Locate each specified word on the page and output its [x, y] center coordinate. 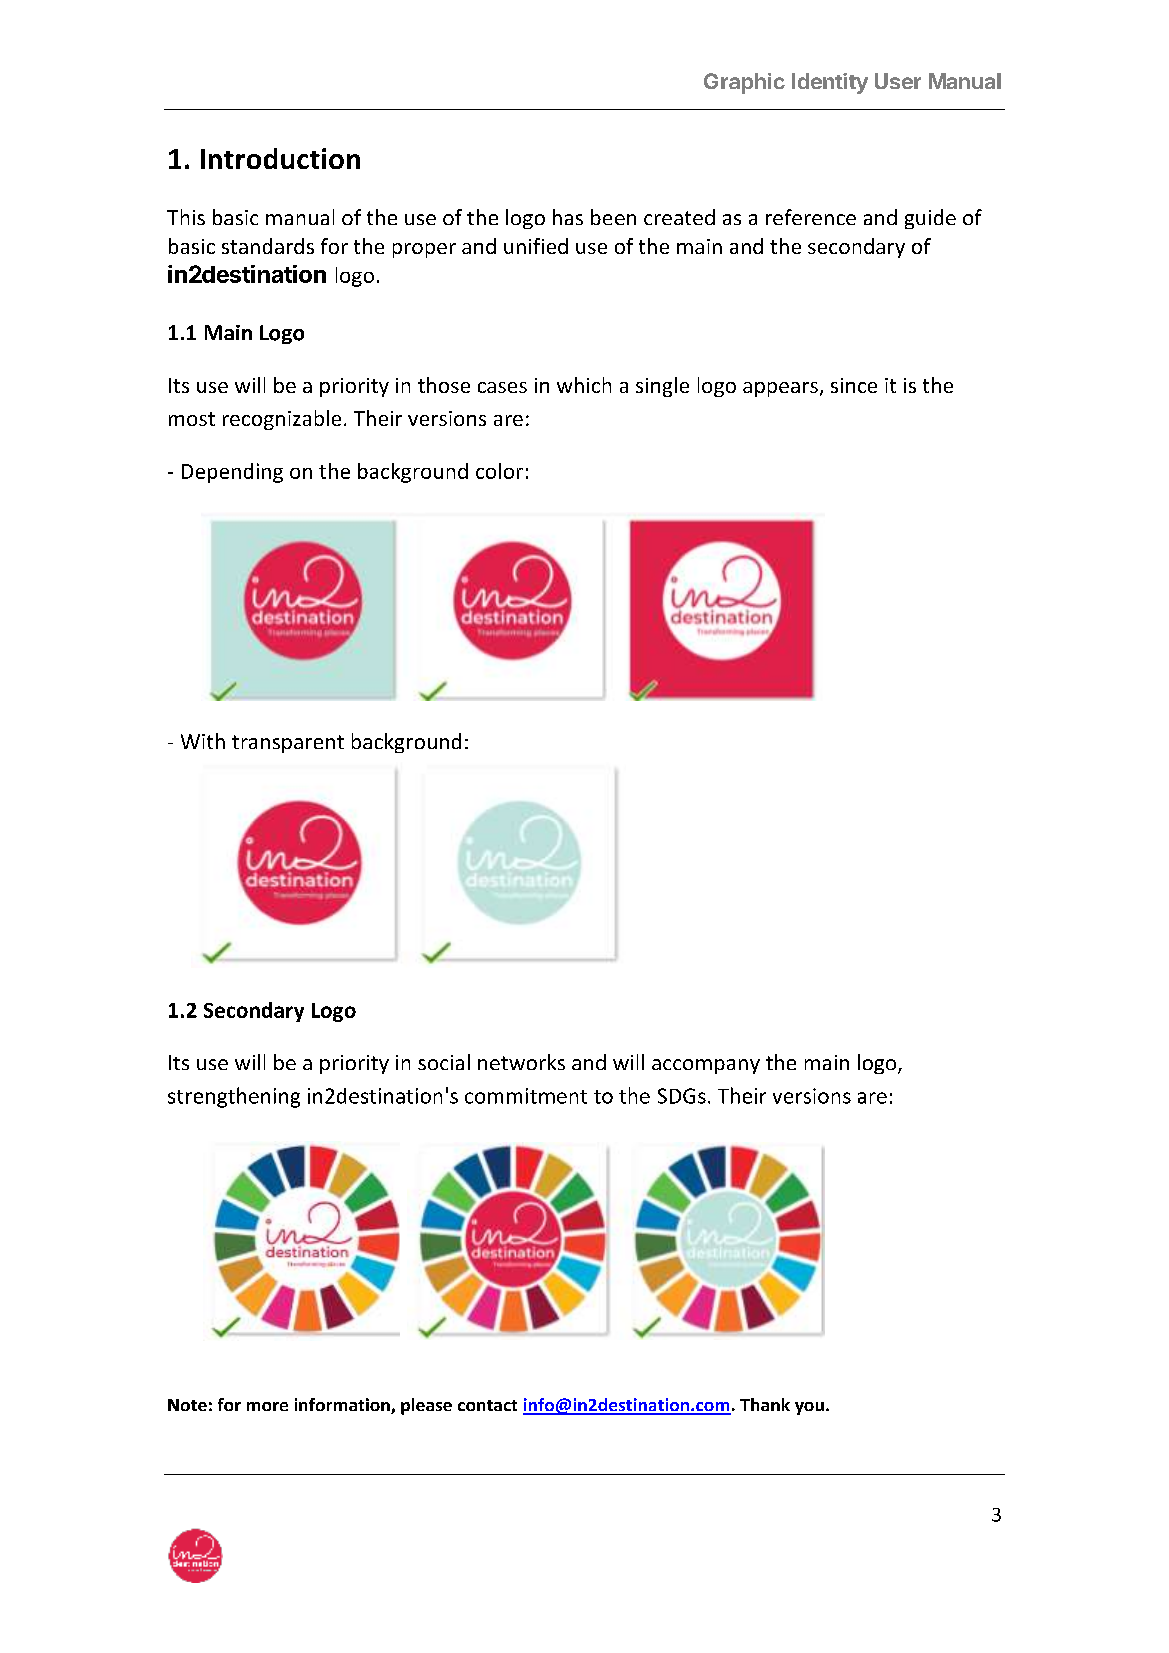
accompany [706, 1066]
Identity [830, 83]
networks [521, 1062]
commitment [526, 1096]
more [267, 1406]
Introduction [280, 158]
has [568, 217]
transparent [288, 744]
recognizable [282, 420]
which [584, 385]
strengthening [234, 1097]
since [854, 385]
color [499, 471]
